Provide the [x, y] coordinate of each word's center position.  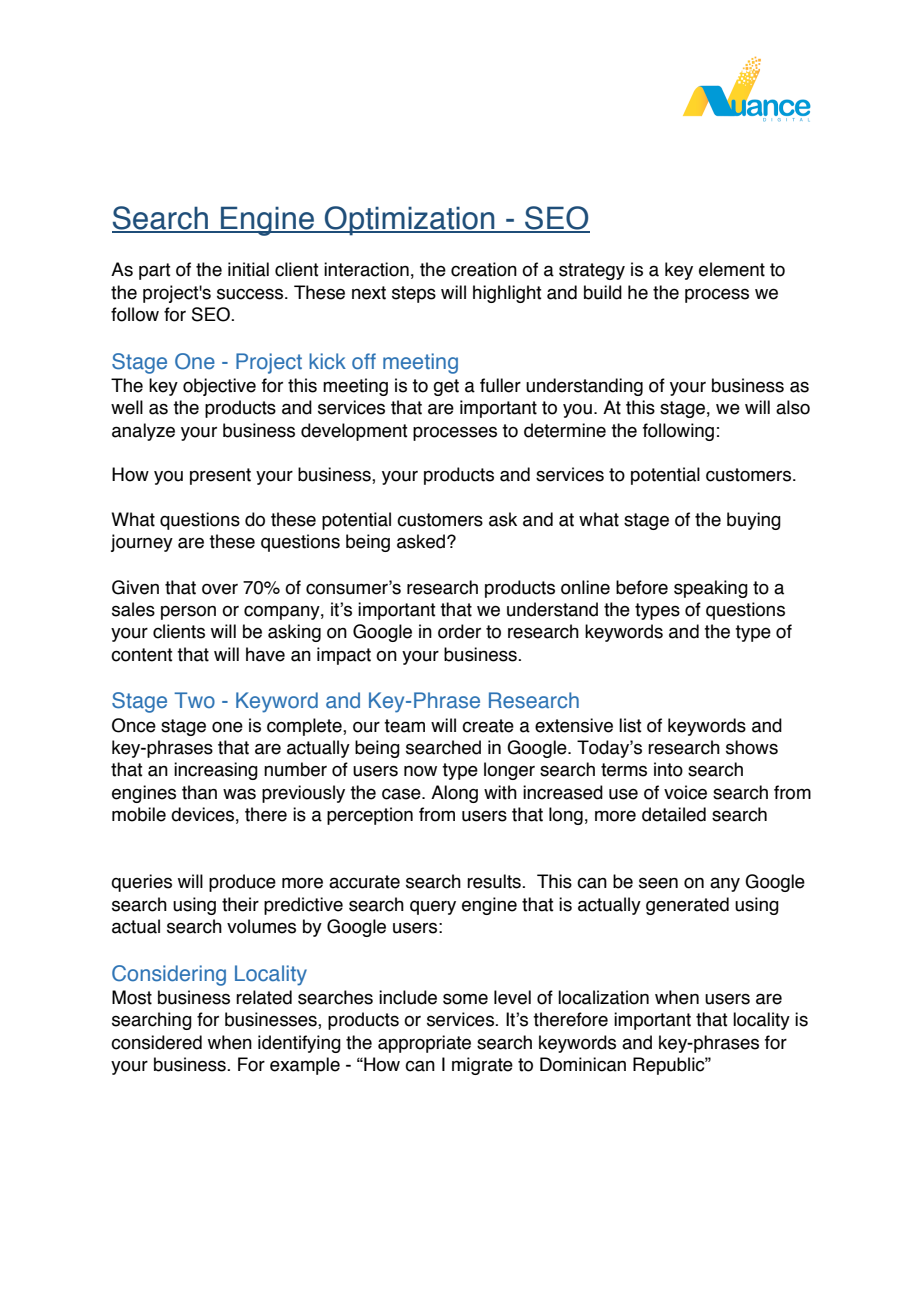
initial [248, 269]
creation [484, 269]
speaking [711, 589]
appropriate [424, 1044]
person [188, 612]
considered [156, 1042]
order [459, 631]
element [732, 269]
